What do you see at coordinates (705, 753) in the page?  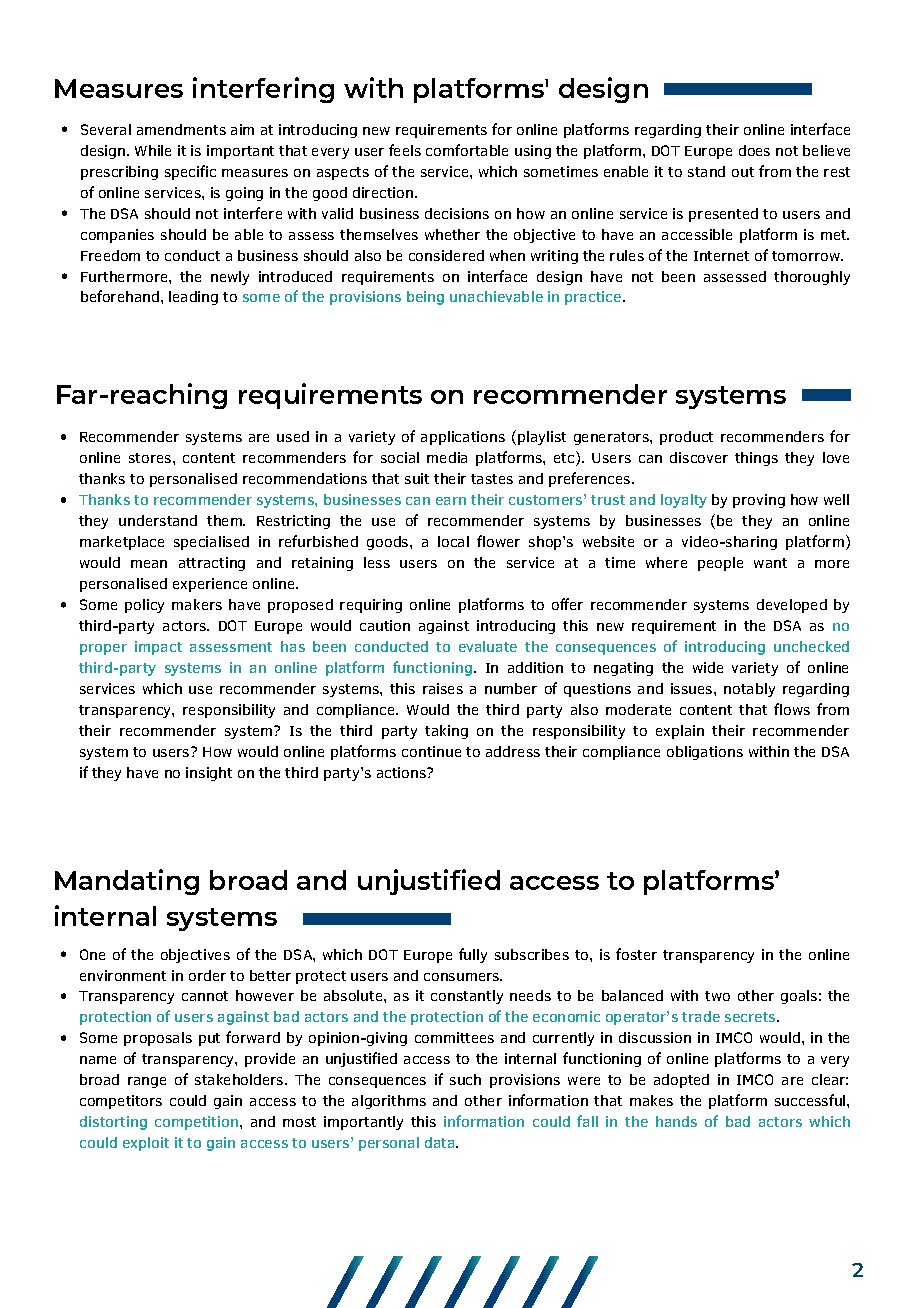 I see `obligations` at bounding box center [705, 753].
